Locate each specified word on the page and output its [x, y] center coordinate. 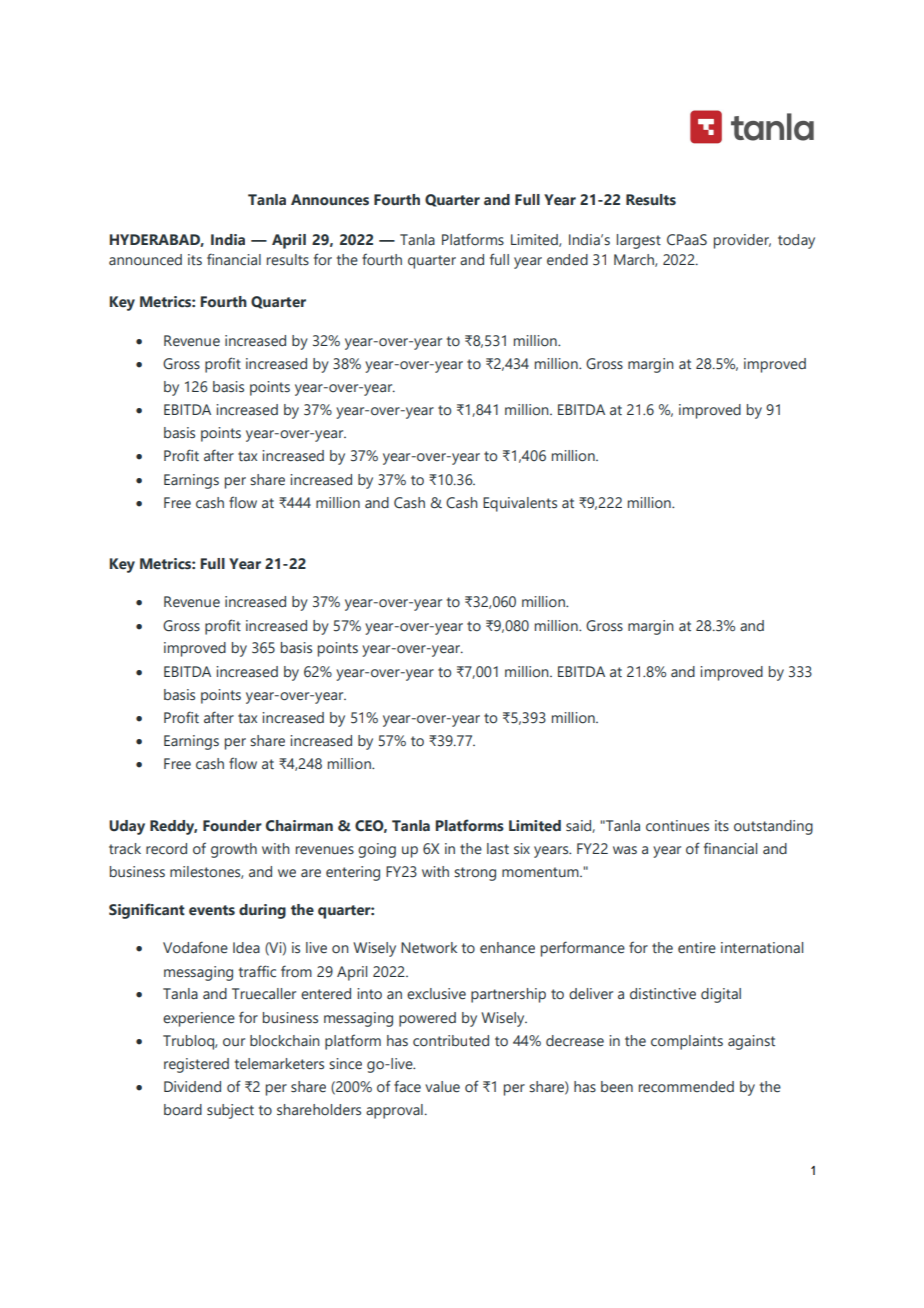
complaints [687, 1042]
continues [677, 826]
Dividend [192, 1087]
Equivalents [520, 504]
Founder [232, 826]
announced [145, 260]
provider [742, 241]
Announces [330, 200]
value [442, 1087]
